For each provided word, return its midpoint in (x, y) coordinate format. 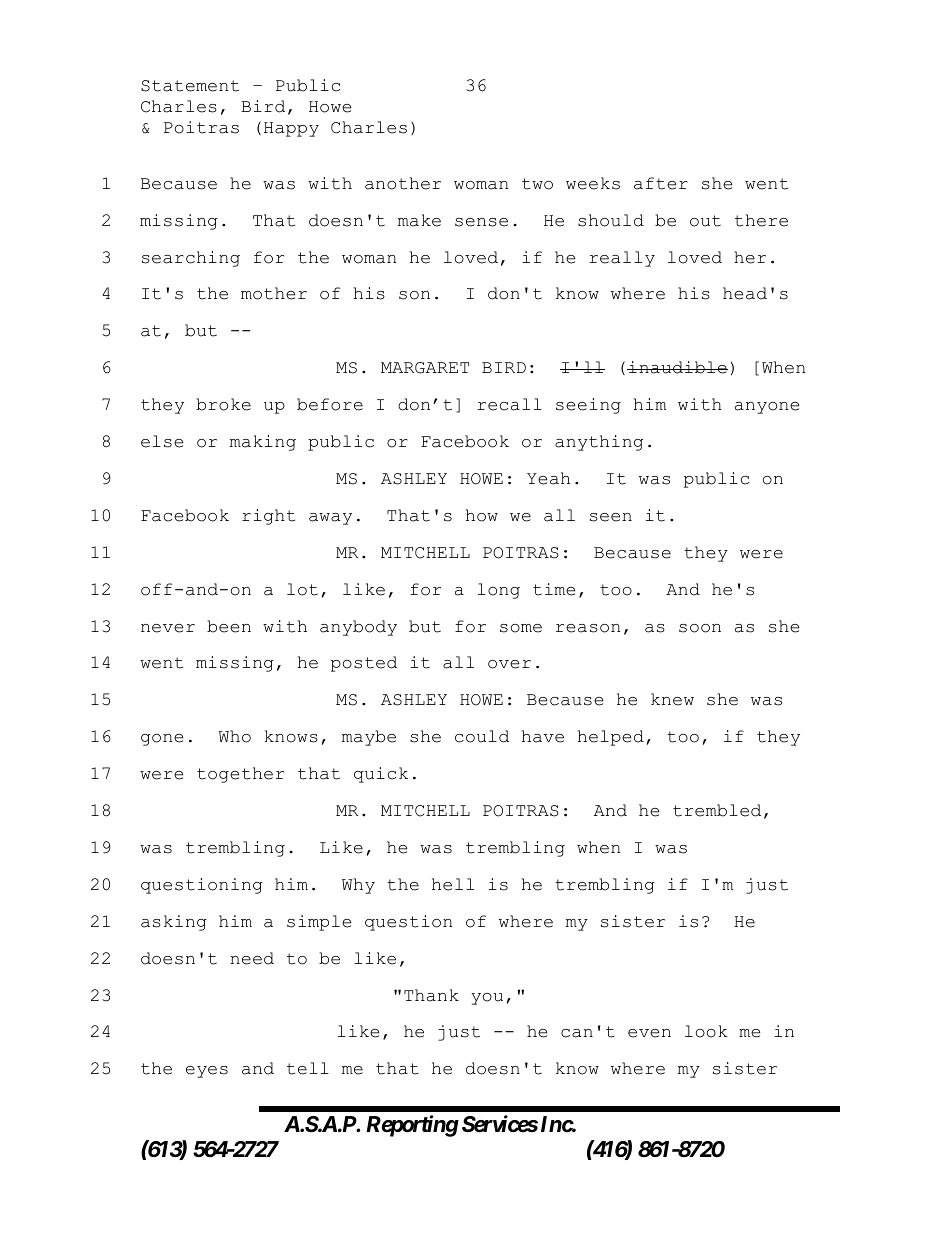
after (661, 183)
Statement (190, 86)
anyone (767, 408)
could (482, 736)
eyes (207, 1072)
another (403, 183)
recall (509, 404)
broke (223, 404)
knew (672, 699)
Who (234, 736)
